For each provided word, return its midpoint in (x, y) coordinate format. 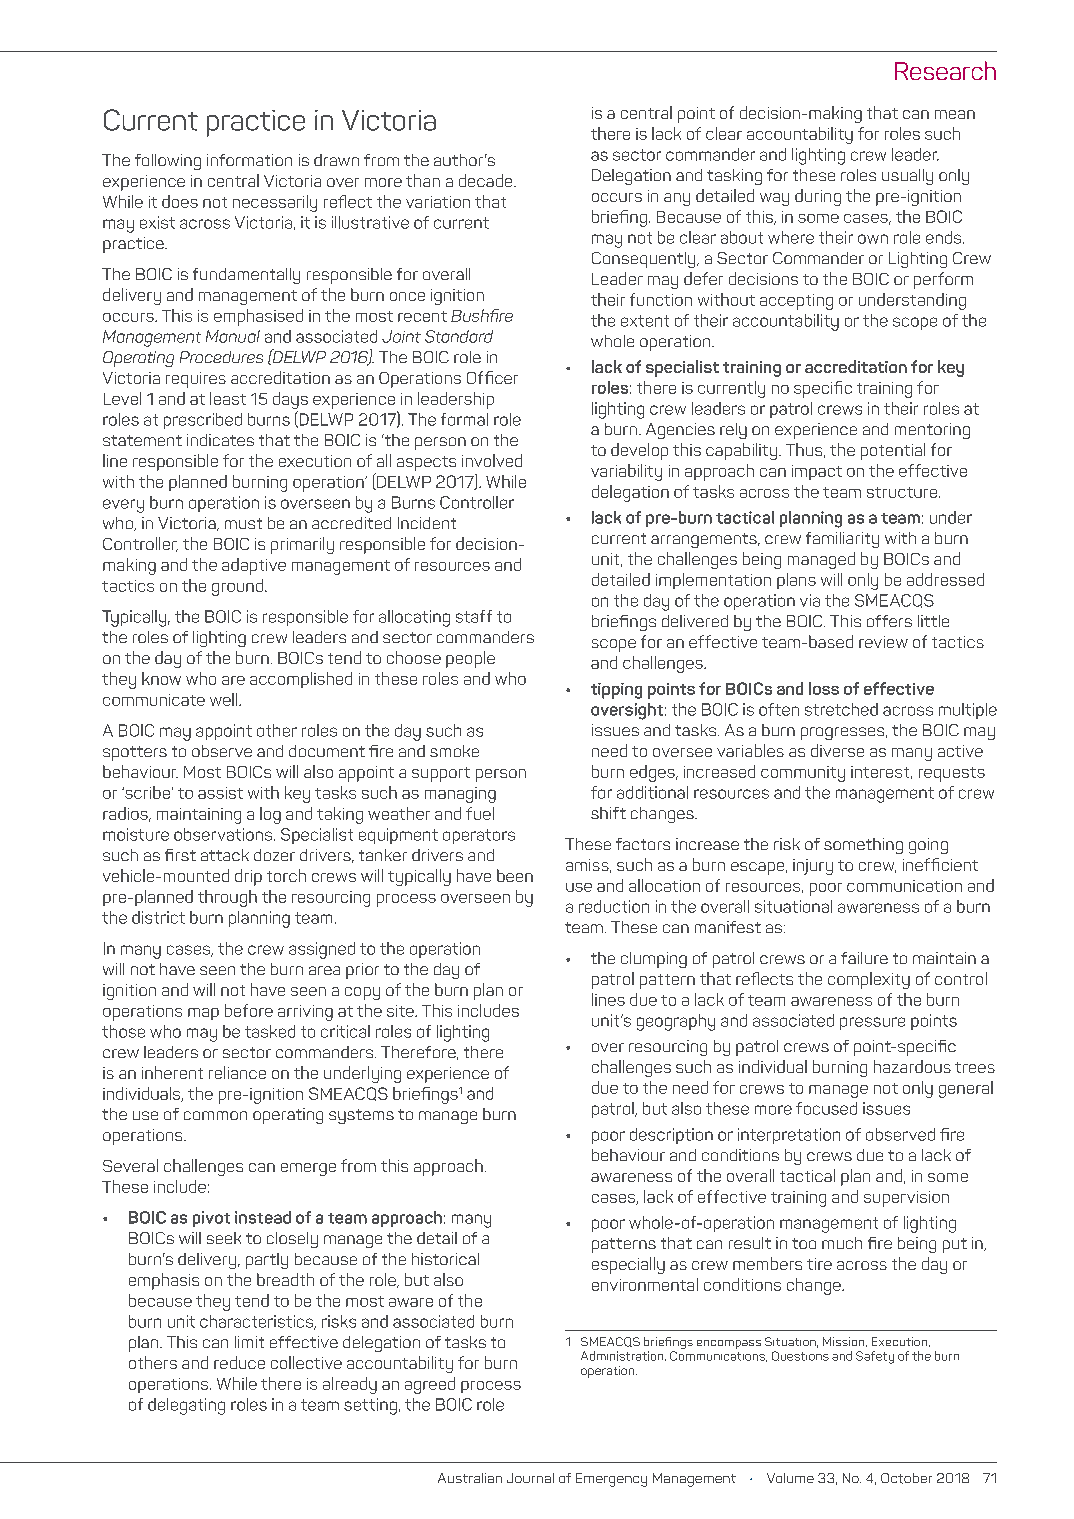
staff (474, 616)
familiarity (842, 540)
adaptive (254, 566)
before (249, 1010)
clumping (654, 960)
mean (955, 114)
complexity (869, 980)
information (249, 160)
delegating (186, 1406)
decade (487, 180)
